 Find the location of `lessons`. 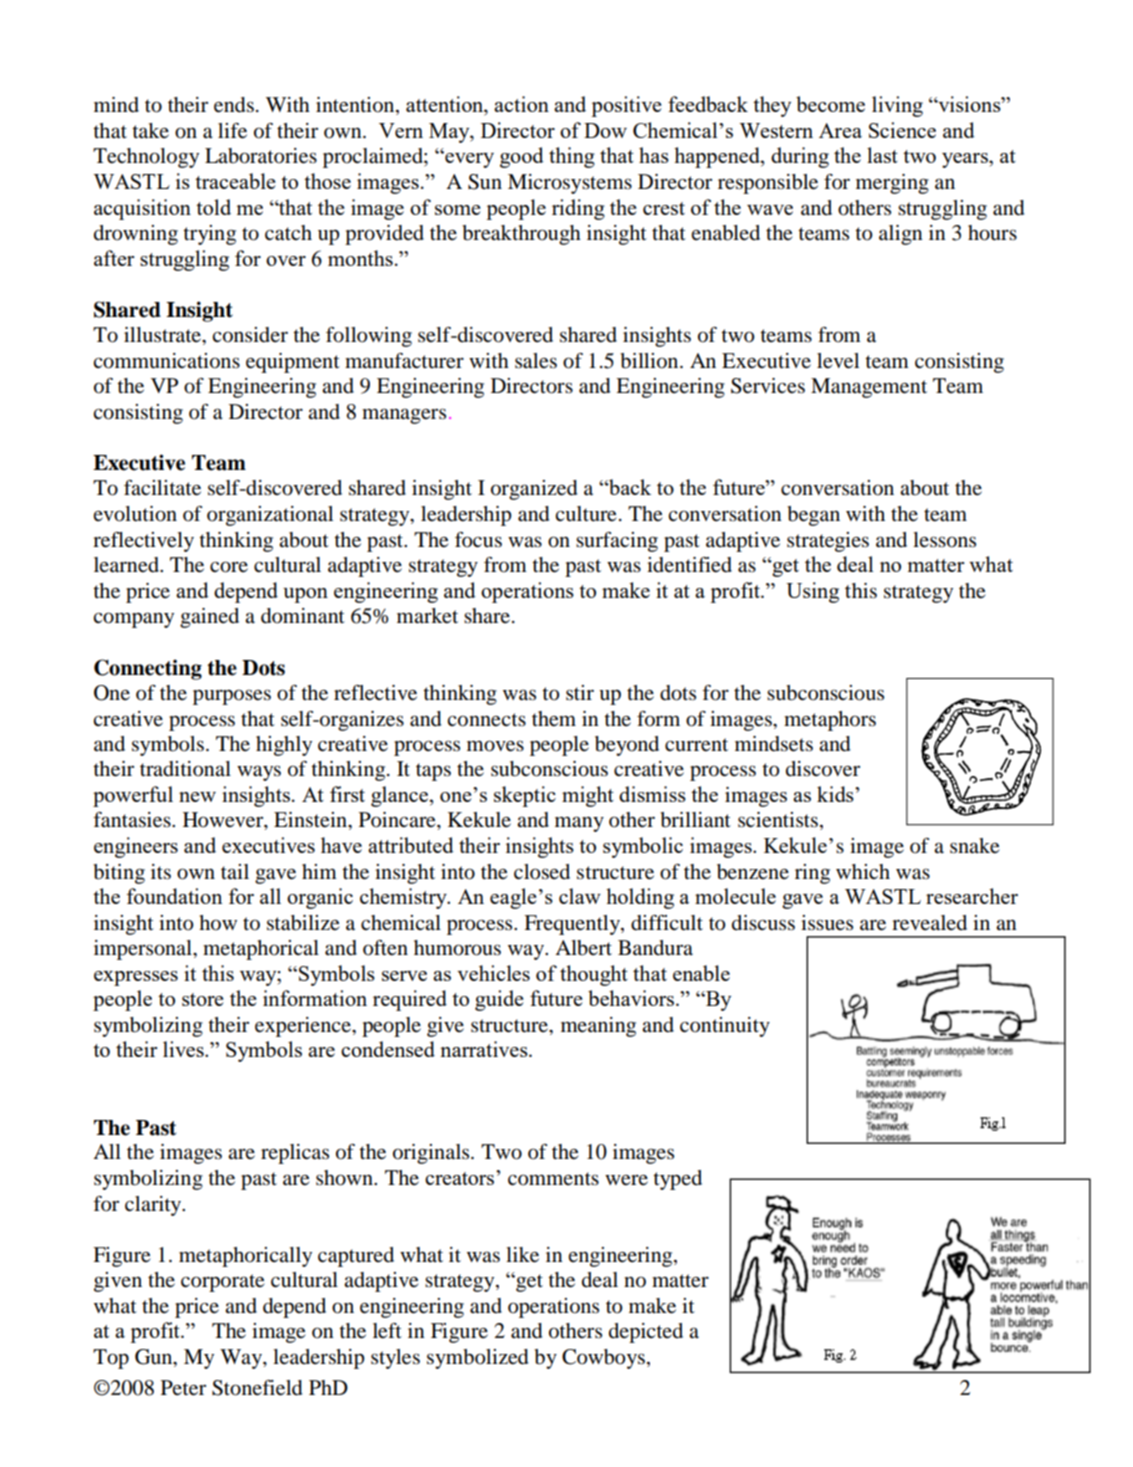

lessons is located at coordinates (944, 540).
